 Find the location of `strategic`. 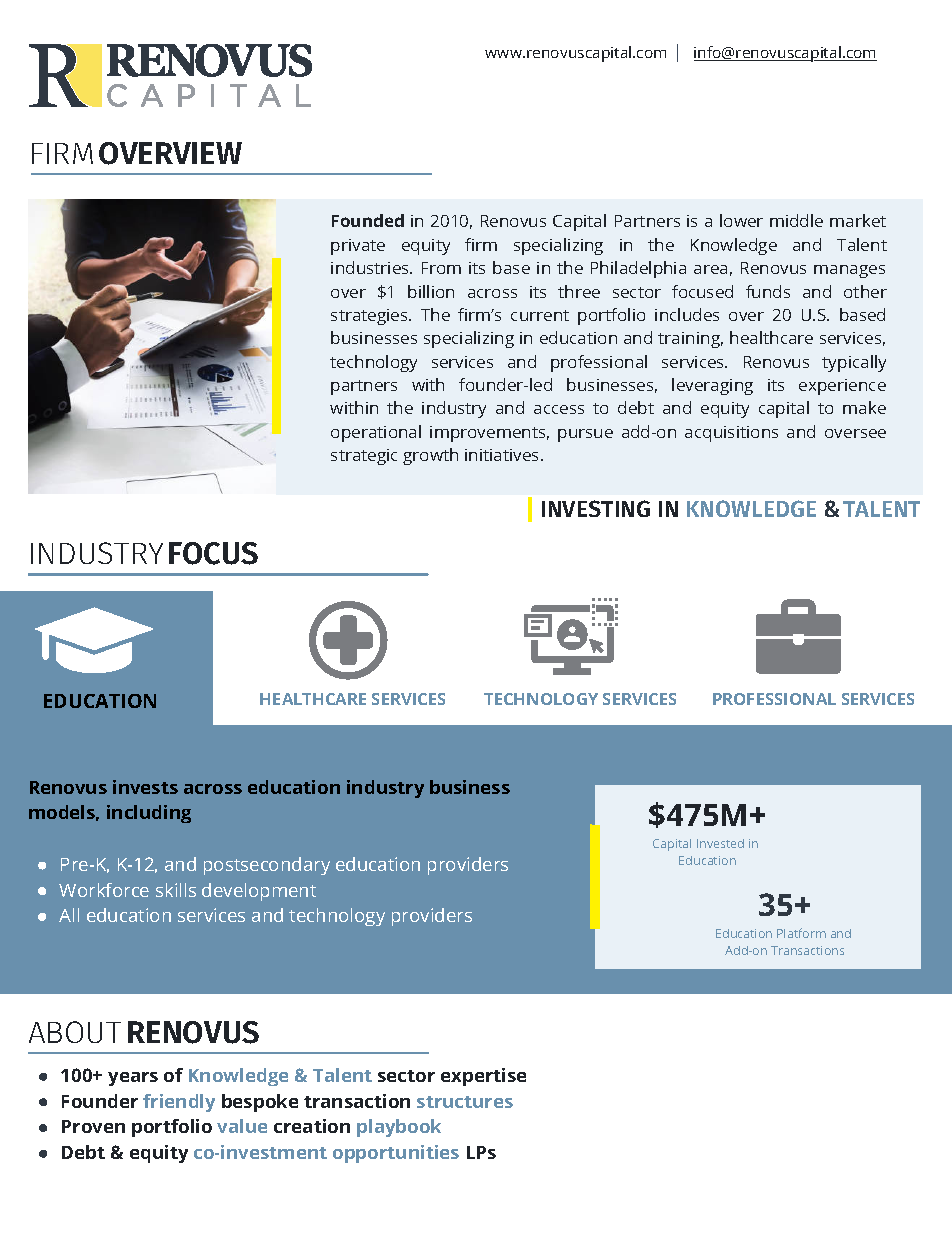

strategic is located at coordinates (364, 457).
